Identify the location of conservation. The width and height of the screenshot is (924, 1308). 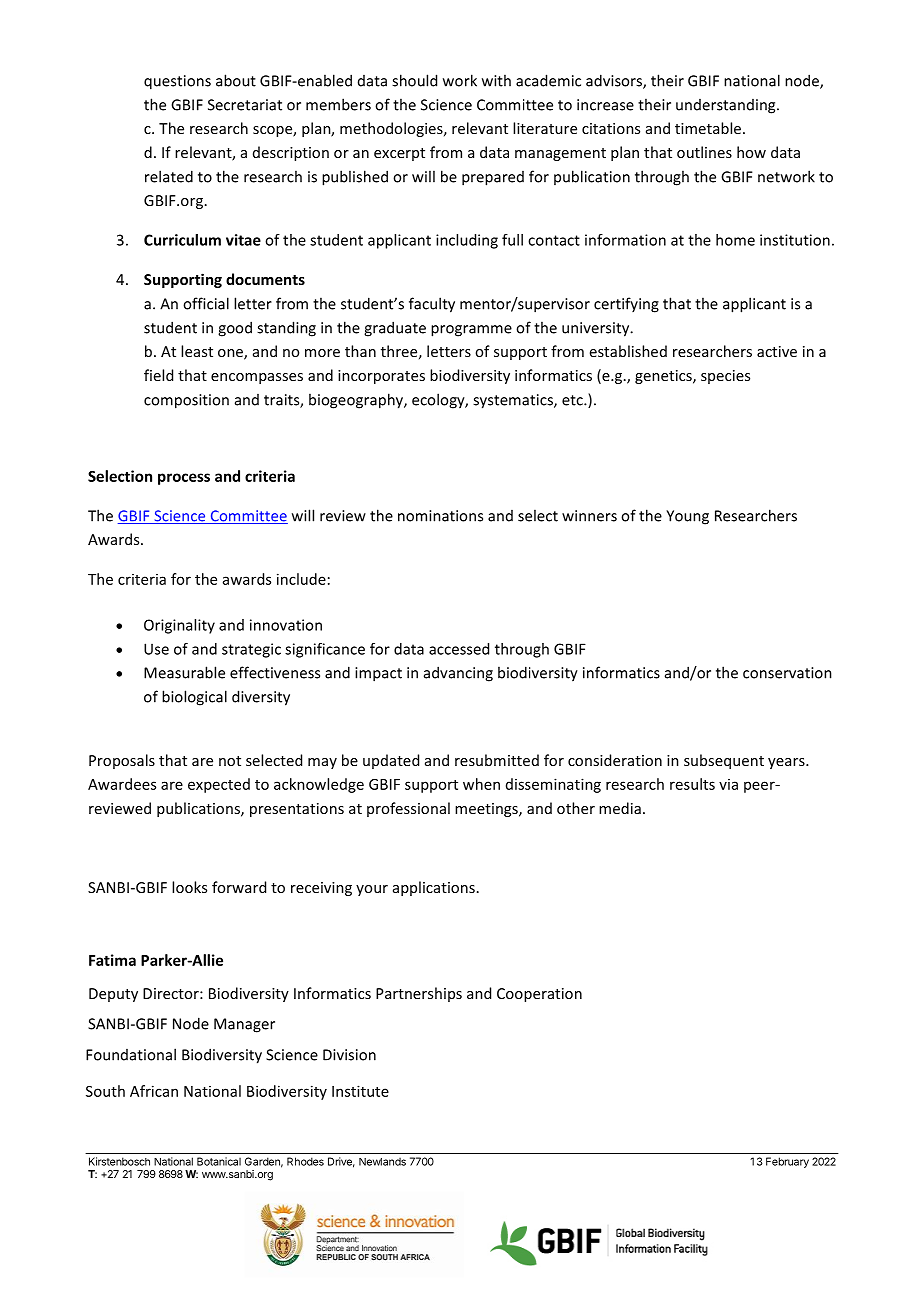
(787, 673).
